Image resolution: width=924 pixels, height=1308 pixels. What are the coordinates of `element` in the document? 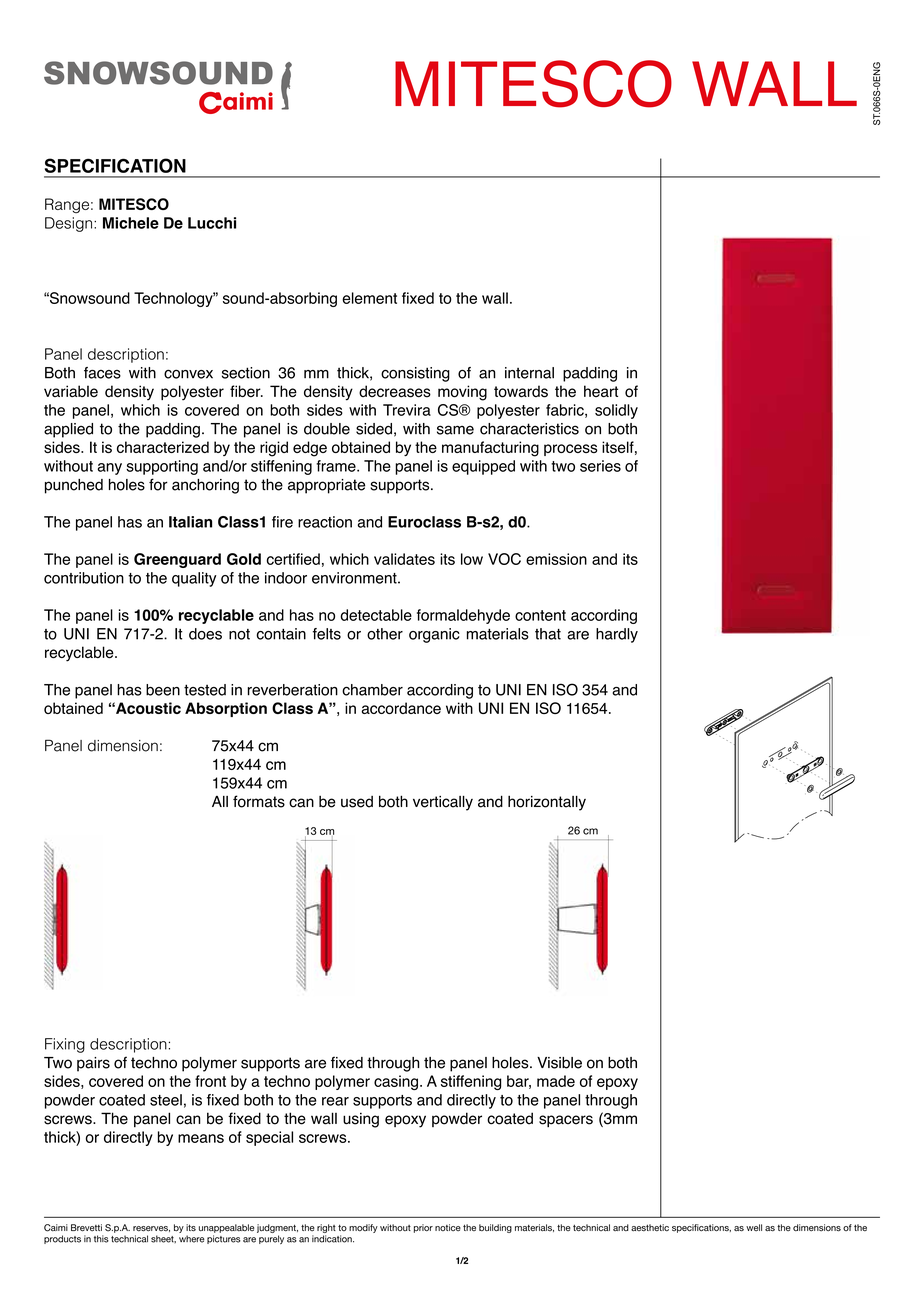 It's located at (369, 298).
